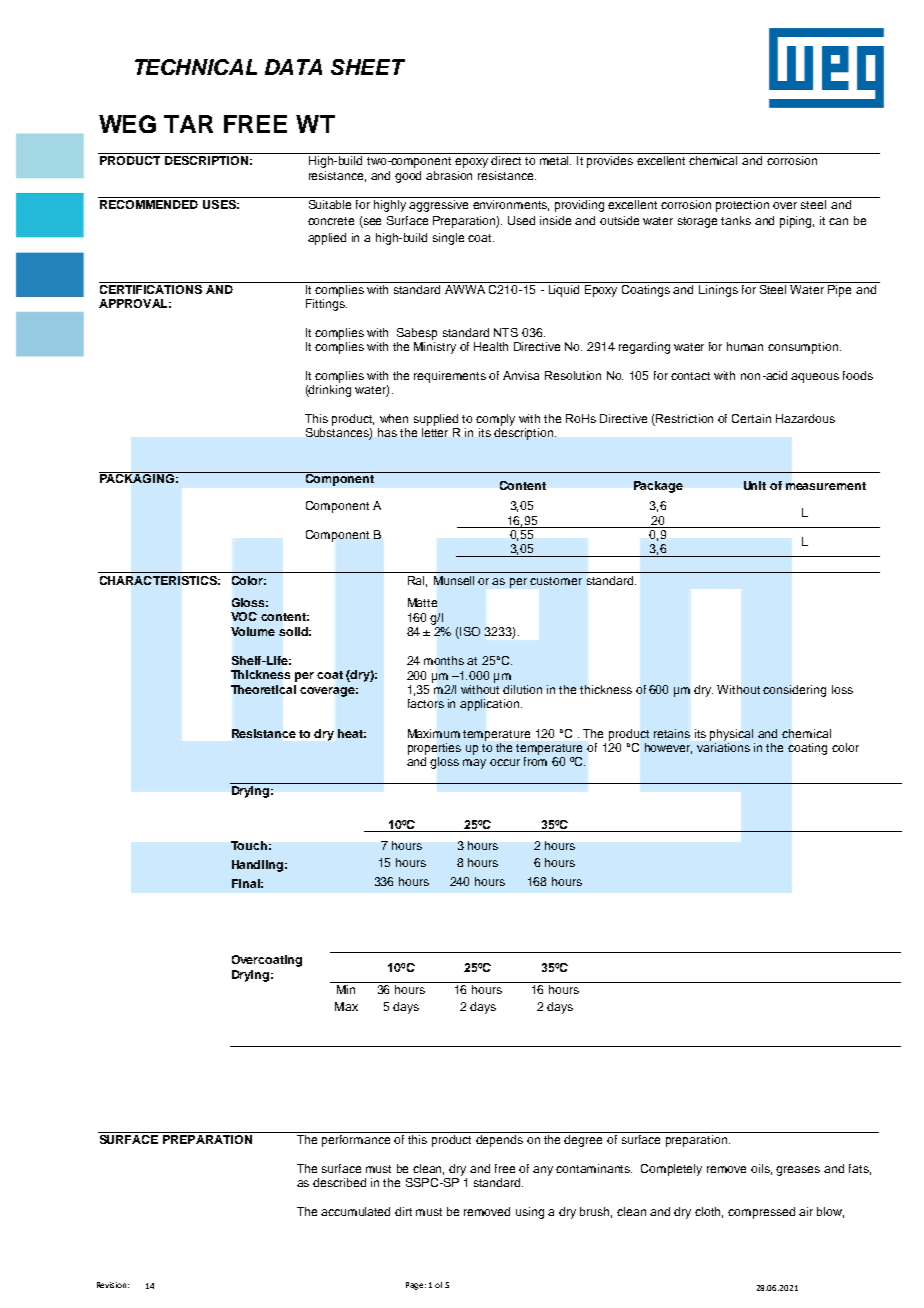 Image resolution: width=924 pixels, height=1308 pixels. What do you see at coordinates (798, 1171) in the document?
I see `greases` at bounding box center [798, 1171].
